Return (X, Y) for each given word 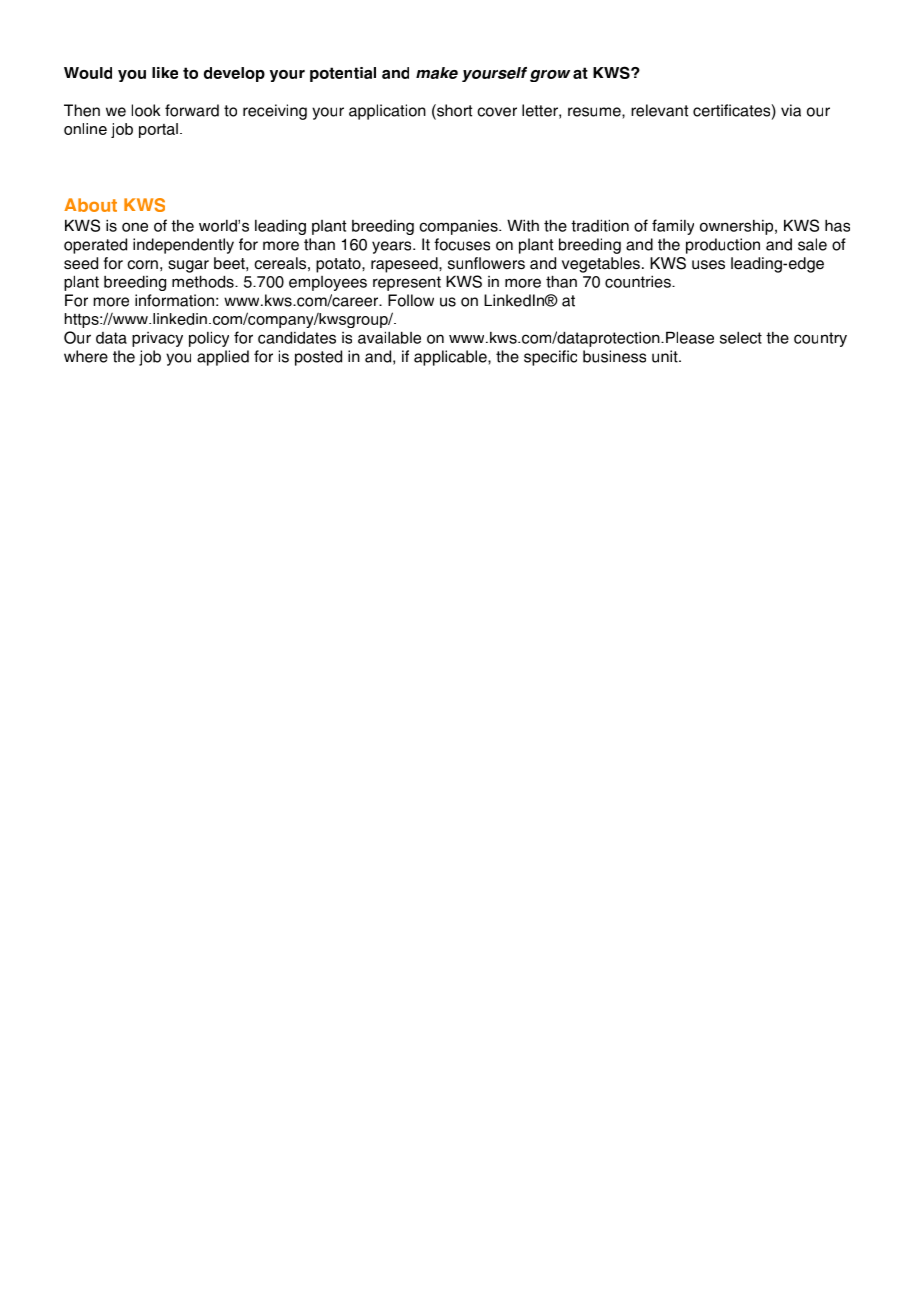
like (165, 73)
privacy (157, 339)
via (791, 110)
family (673, 227)
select (741, 337)
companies (459, 227)
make (437, 73)
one (135, 227)
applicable (451, 358)
